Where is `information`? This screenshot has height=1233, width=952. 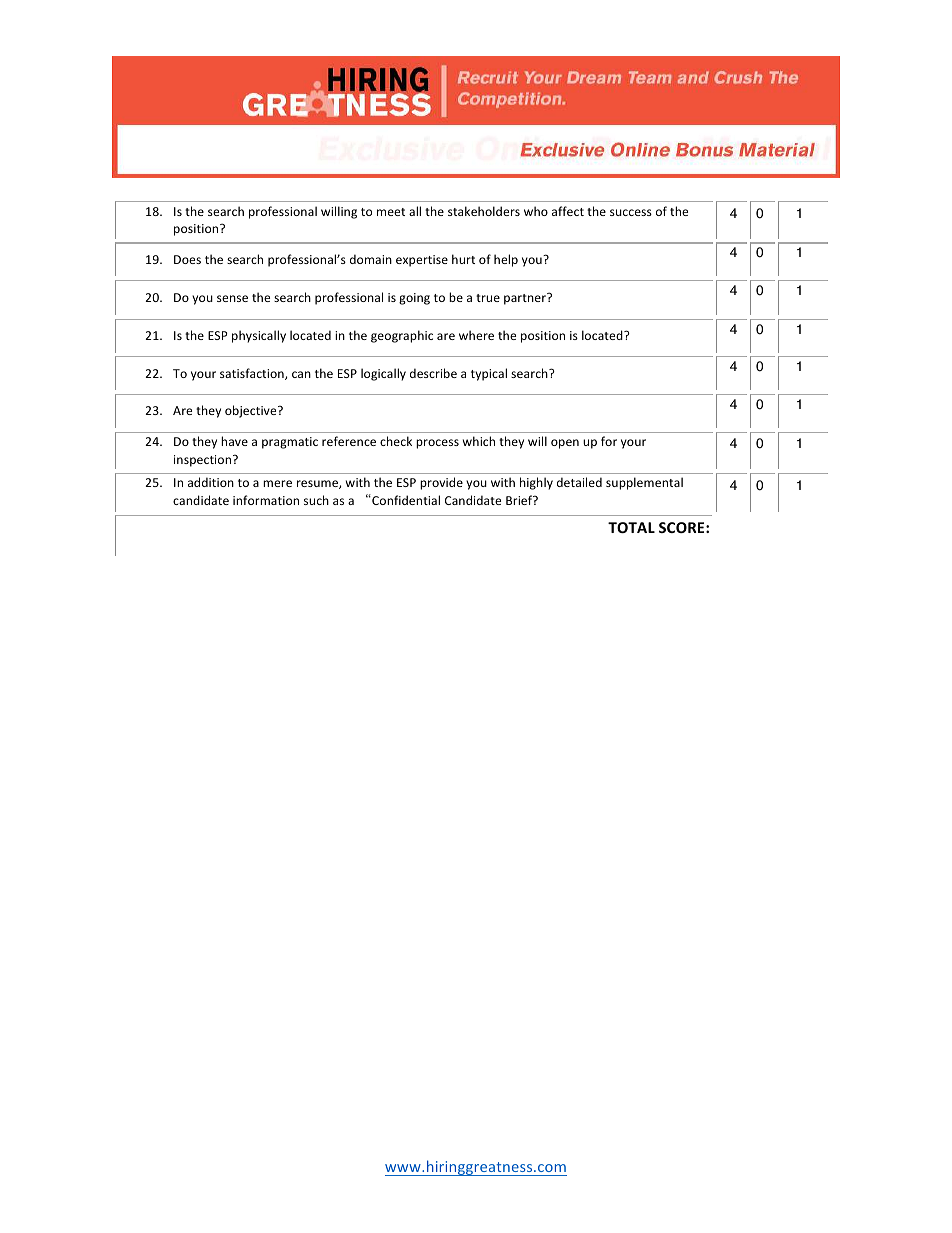
information is located at coordinates (266, 500).
